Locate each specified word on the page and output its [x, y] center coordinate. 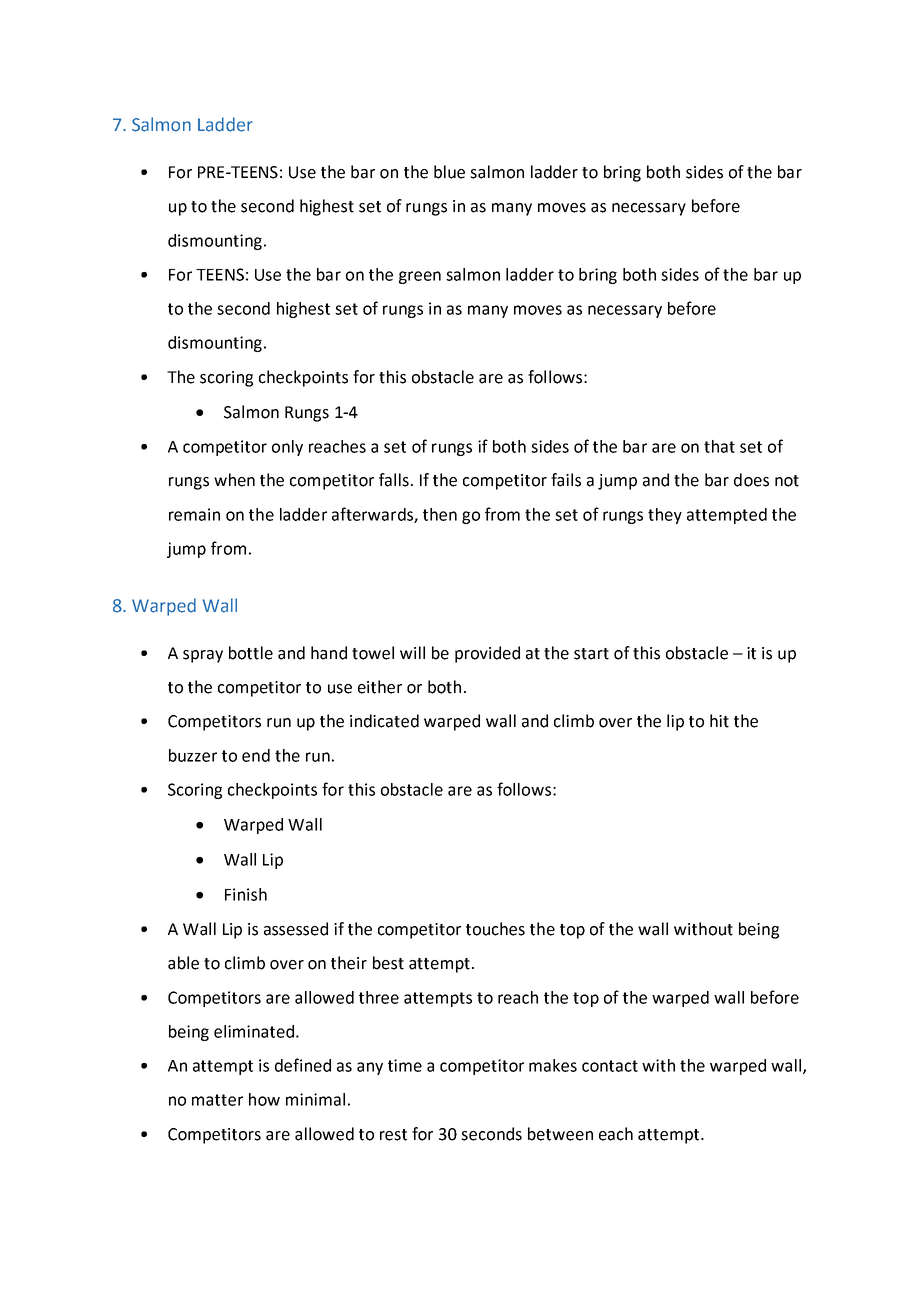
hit [719, 721]
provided [487, 654]
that [719, 446]
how [264, 1099]
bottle [251, 653]
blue [449, 172]
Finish [246, 894]
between [560, 1134]
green [420, 277]
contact [610, 1066]
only [287, 448]
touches [495, 929]
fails [566, 480]
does [751, 480]
